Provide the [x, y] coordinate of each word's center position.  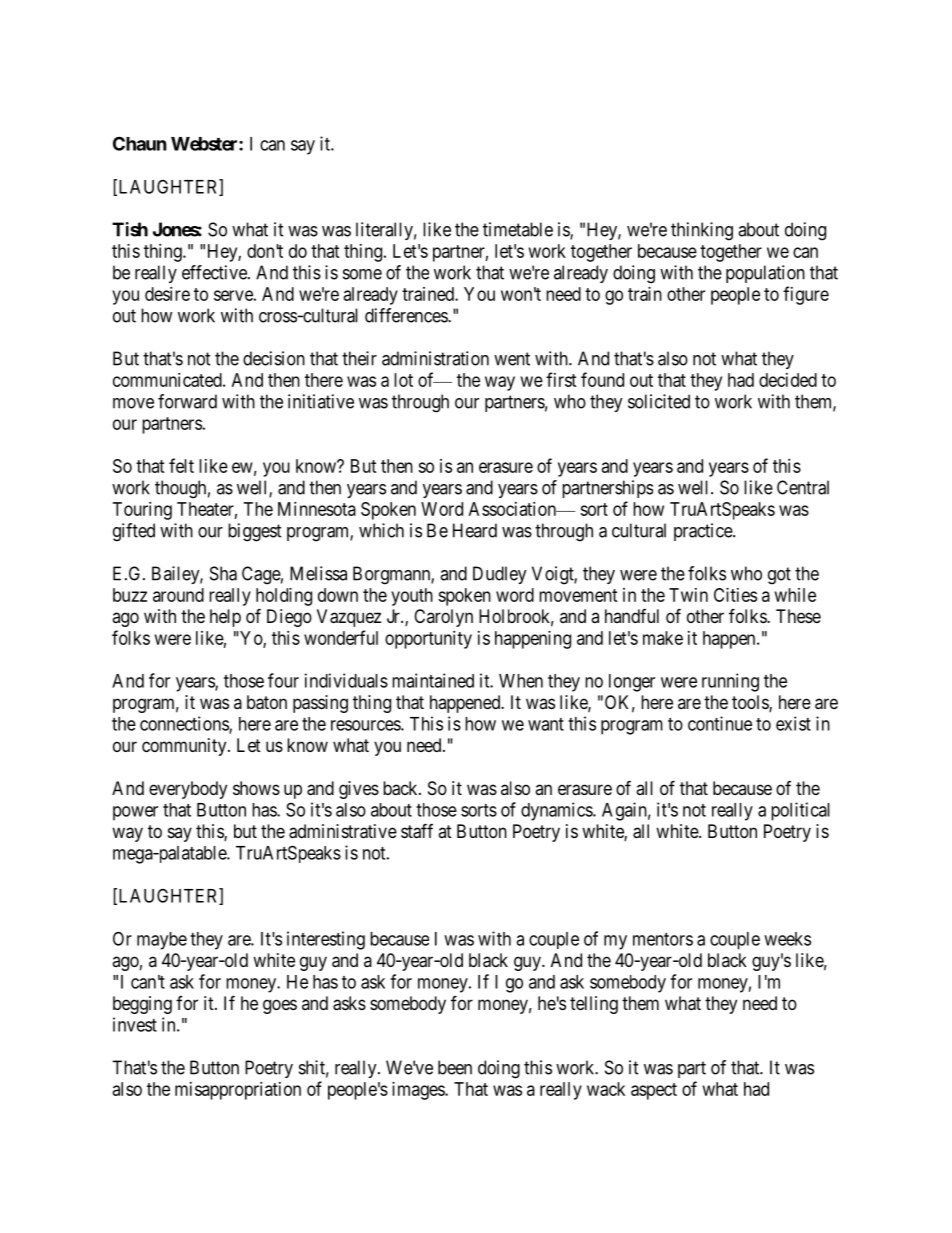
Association [513, 509]
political [800, 811]
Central [803, 487]
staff [417, 831]
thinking [702, 231]
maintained [433, 680]
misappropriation [238, 1091]
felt [181, 465]
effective [215, 272]
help [225, 618]
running [730, 682]
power [135, 813]
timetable [518, 229]
